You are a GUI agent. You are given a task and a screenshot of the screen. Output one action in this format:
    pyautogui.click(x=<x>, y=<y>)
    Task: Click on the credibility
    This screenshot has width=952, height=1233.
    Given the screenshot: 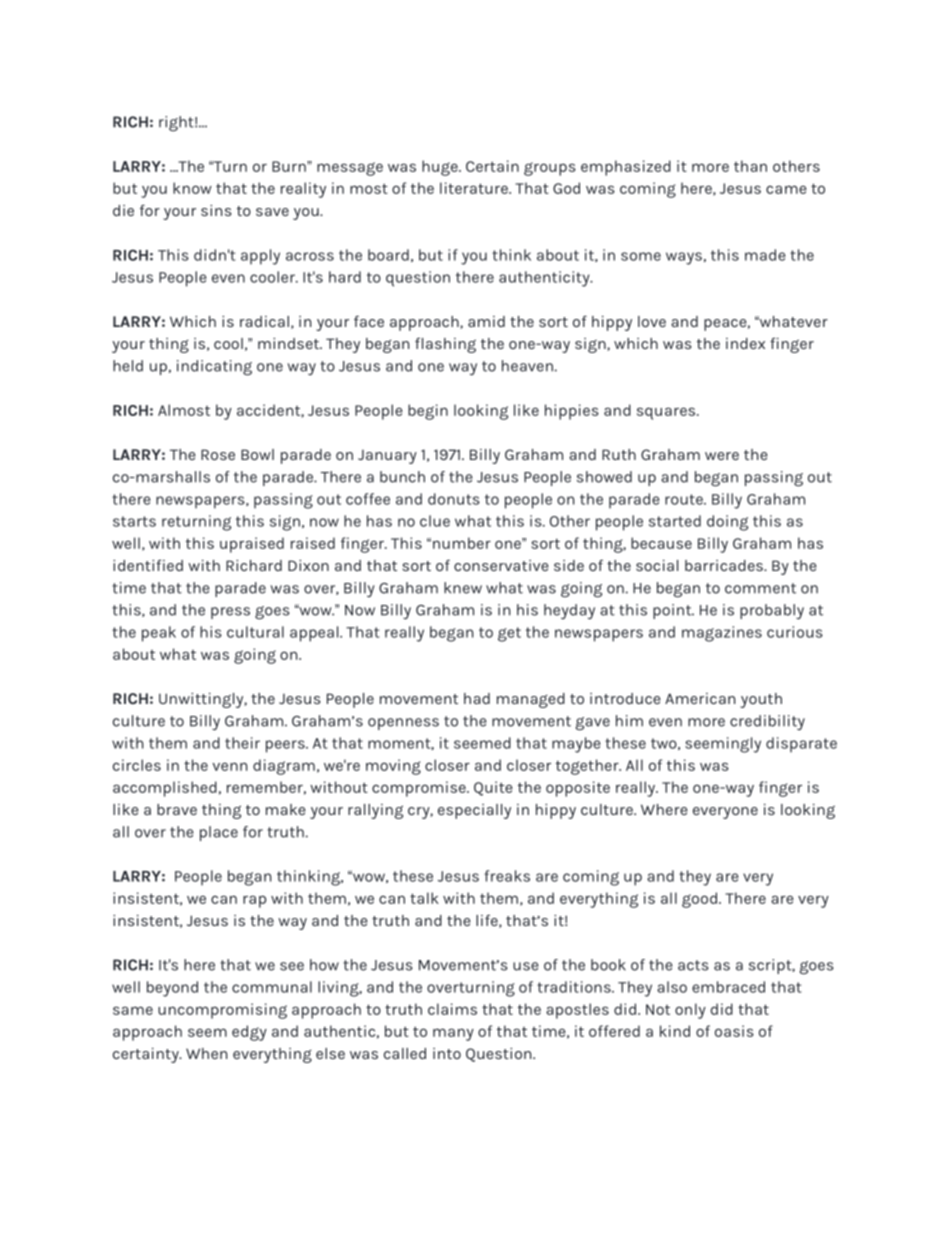 What is the action you would take?
    pyautogui.click(x=767, y=722)
